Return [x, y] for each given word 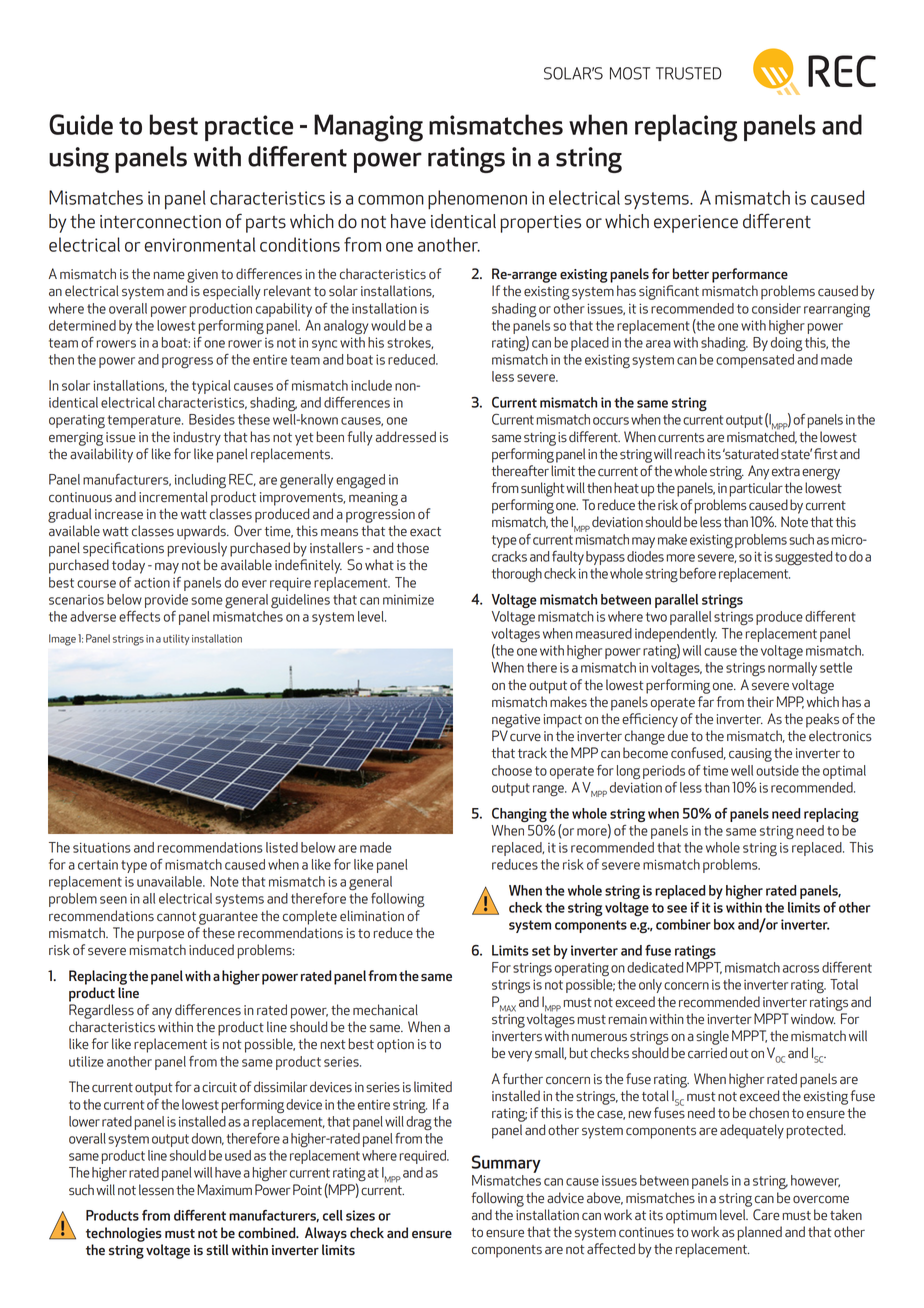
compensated [755, 361]
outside [777, 770]
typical [211, 387]
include [371, 385]
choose [512, 770]
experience [696, 224]
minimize [408, 599]
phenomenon [477, 199]
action [152, 583]
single [712, 1037]
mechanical [385, 1010]
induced [211, 950]
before [698, 573]
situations [102, 847]
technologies [124, 1234]
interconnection [160, 222]
